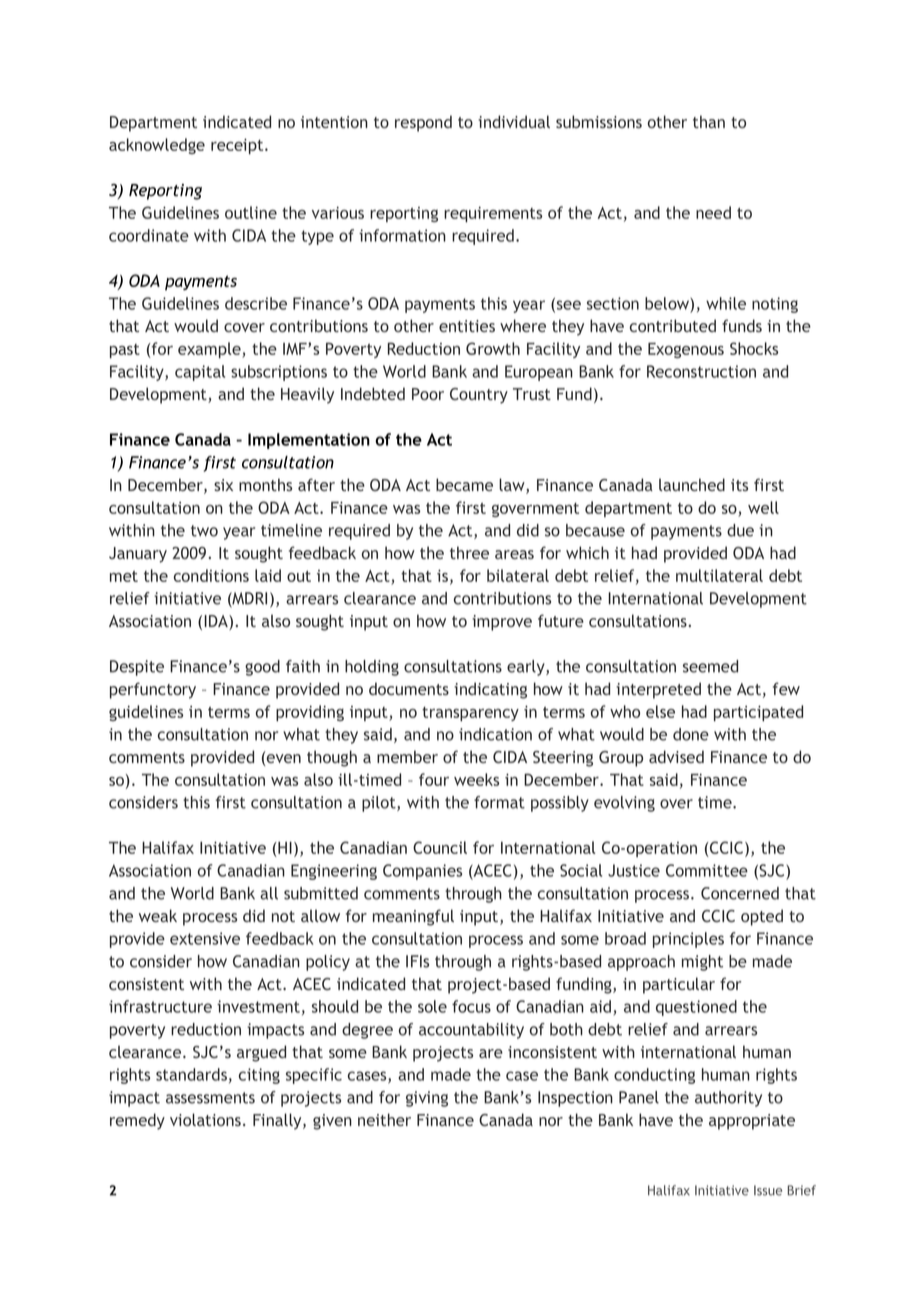 Image resolution: width=924 pixels, height=1308 pixels. What do you see at coordinates (479, 396) in the image?
I see `Country` at bounding box center [479, 396].
